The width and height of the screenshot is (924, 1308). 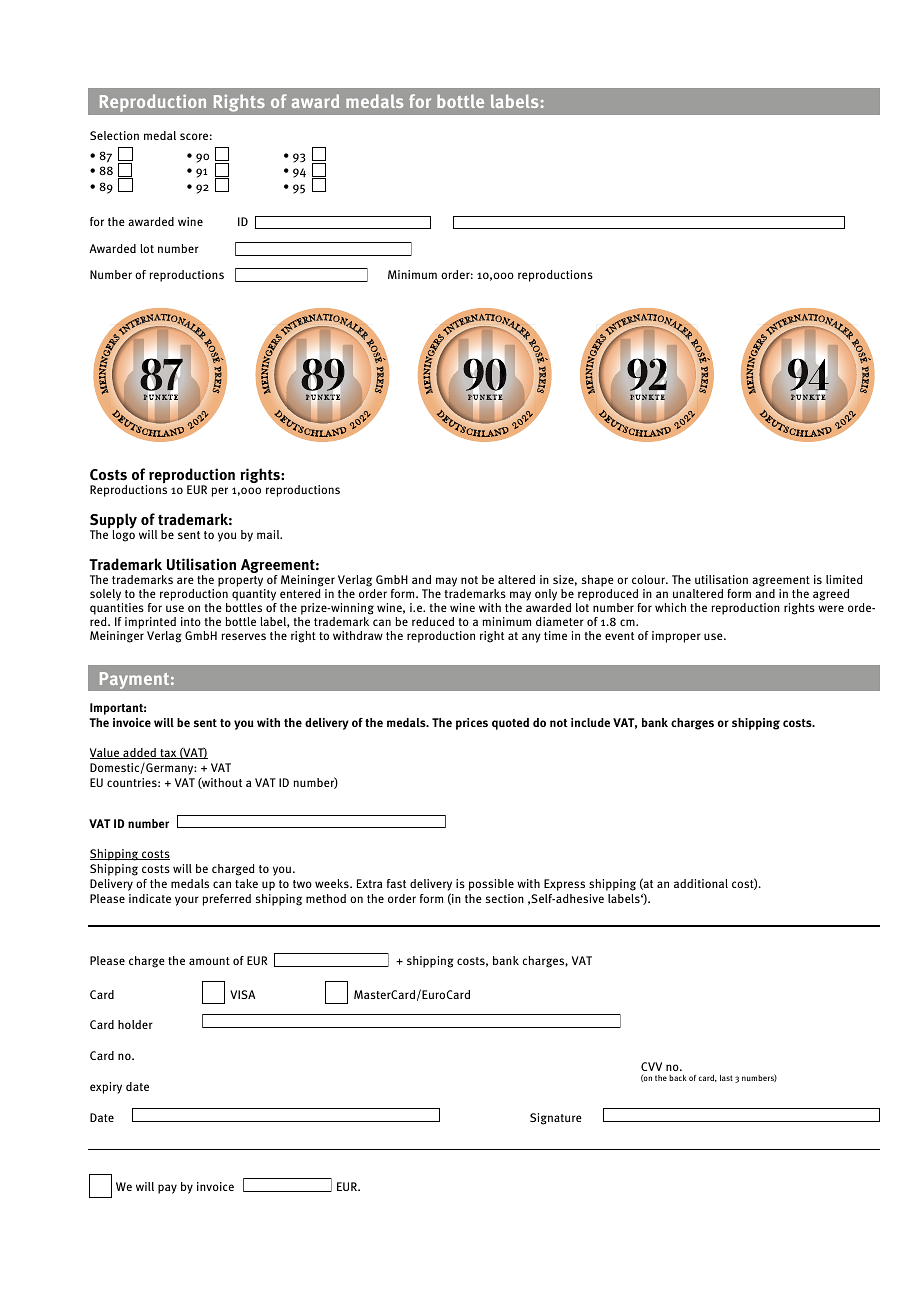 I want to click on mail, so click(x=269, y=534).
